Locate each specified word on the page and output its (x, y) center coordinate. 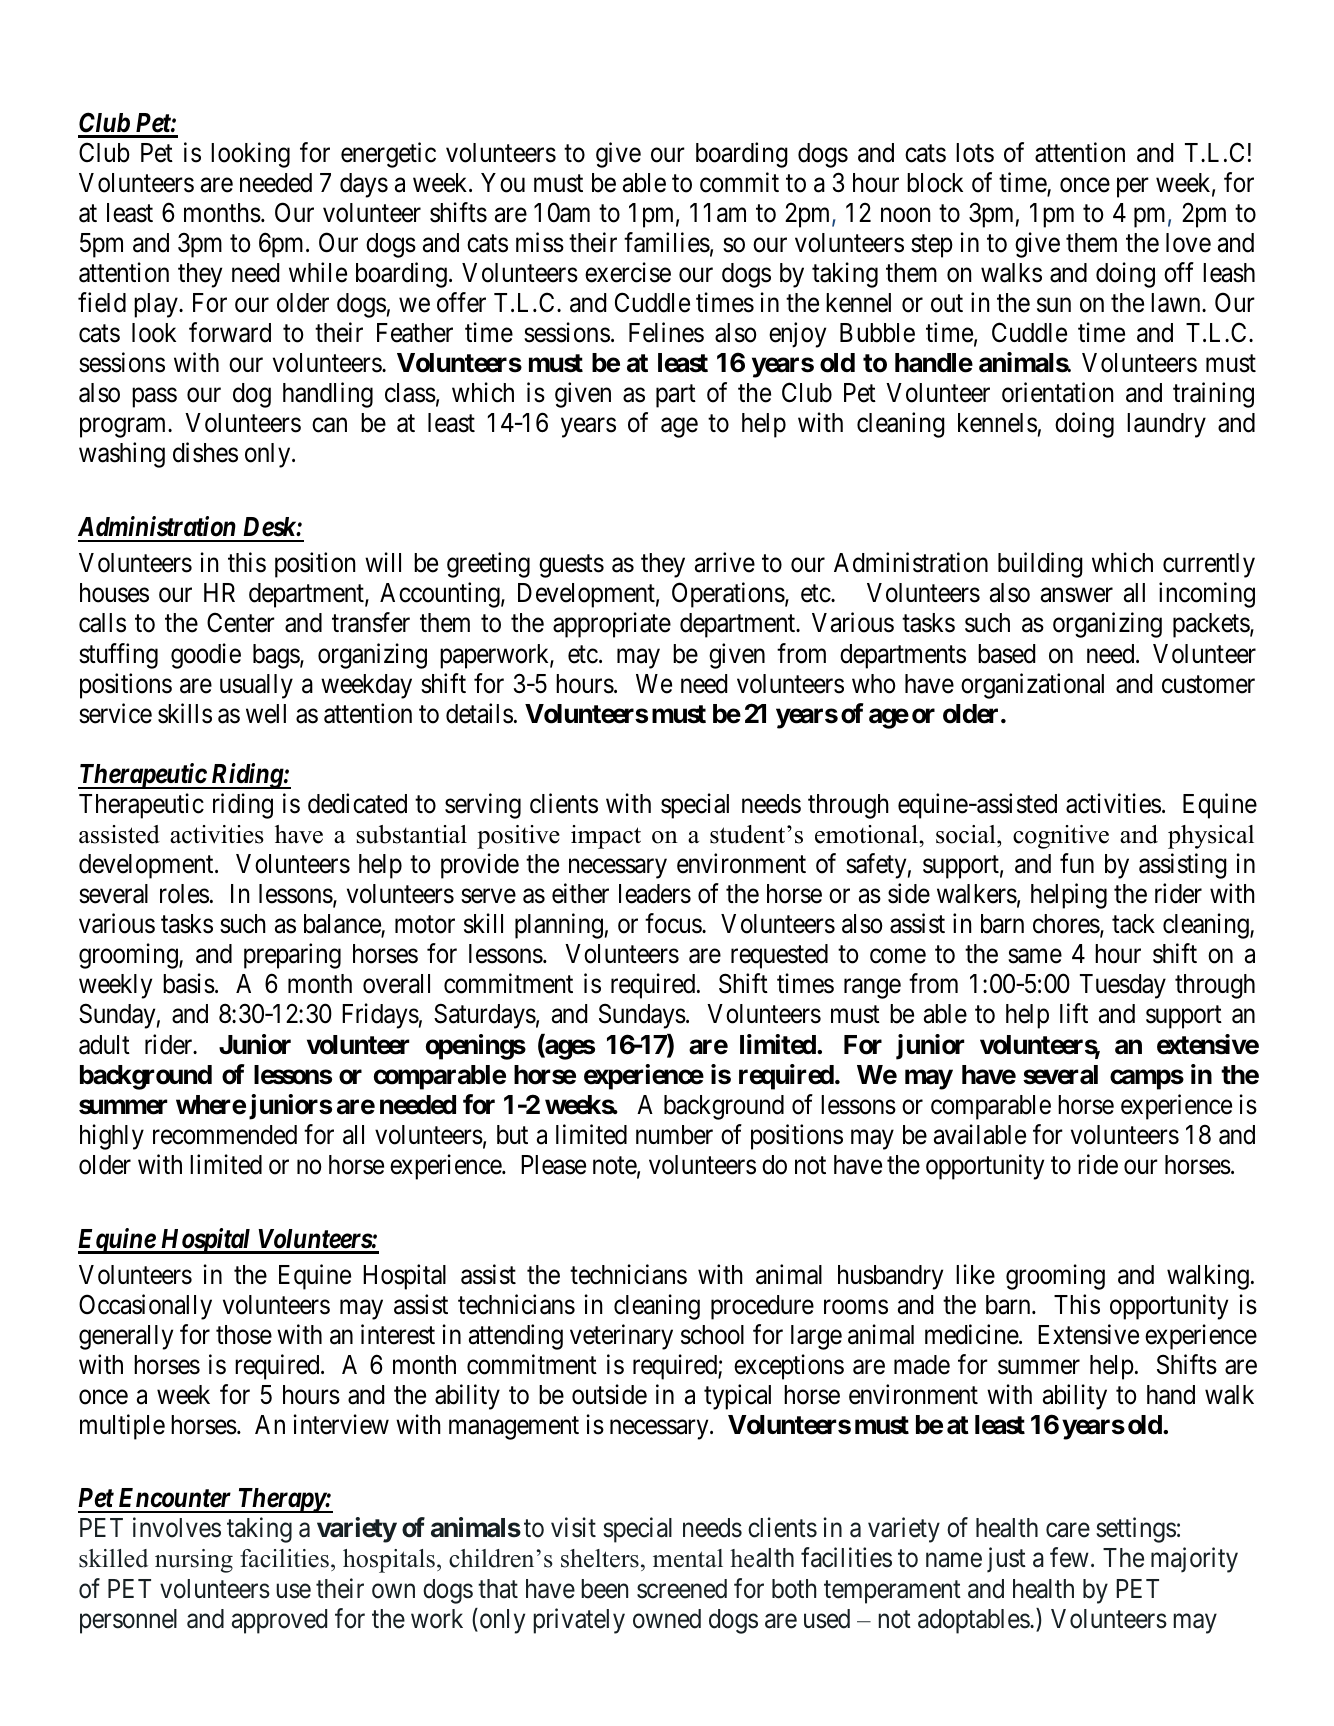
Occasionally (145, 1307)
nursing (194, 1561)
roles (184, 894)
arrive (725, 562)
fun (1077, 863)
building (1040, 565)
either (580, 893)
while (318, 272)
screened (682, 1589)
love (1188, 243)
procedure (762, 1307)
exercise (628, 272)
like (975, 1274)
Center (241, 623)
